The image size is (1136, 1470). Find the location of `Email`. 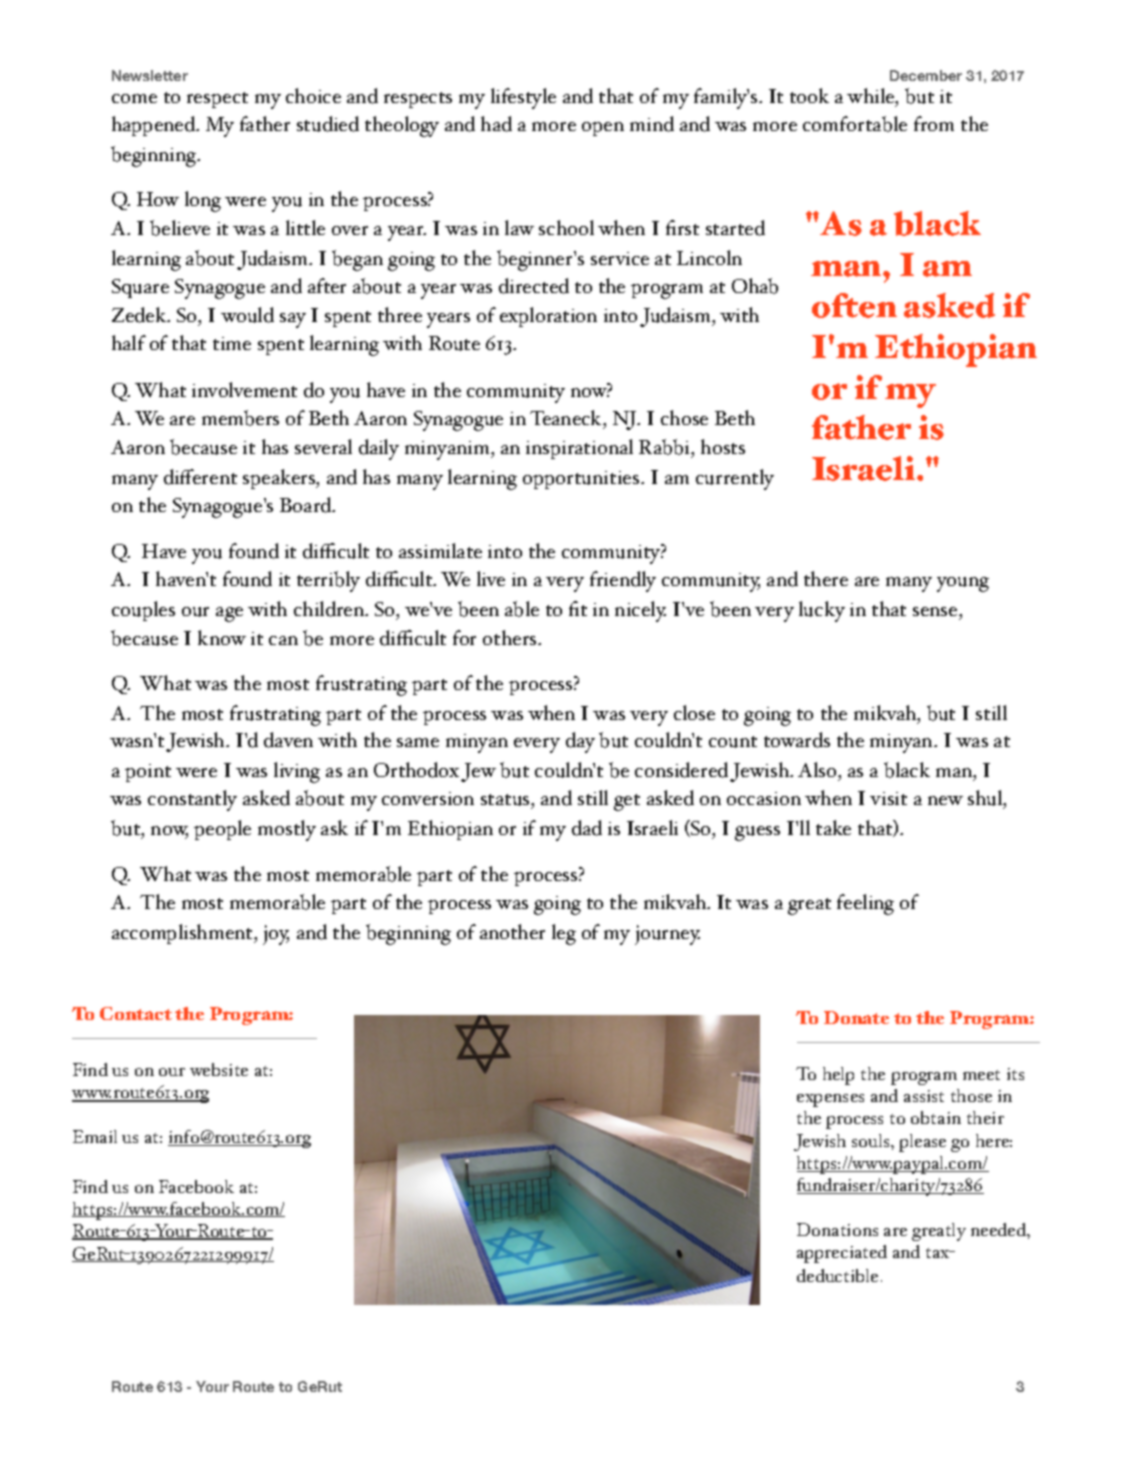

Email is located at coordinates (95, 1136).
